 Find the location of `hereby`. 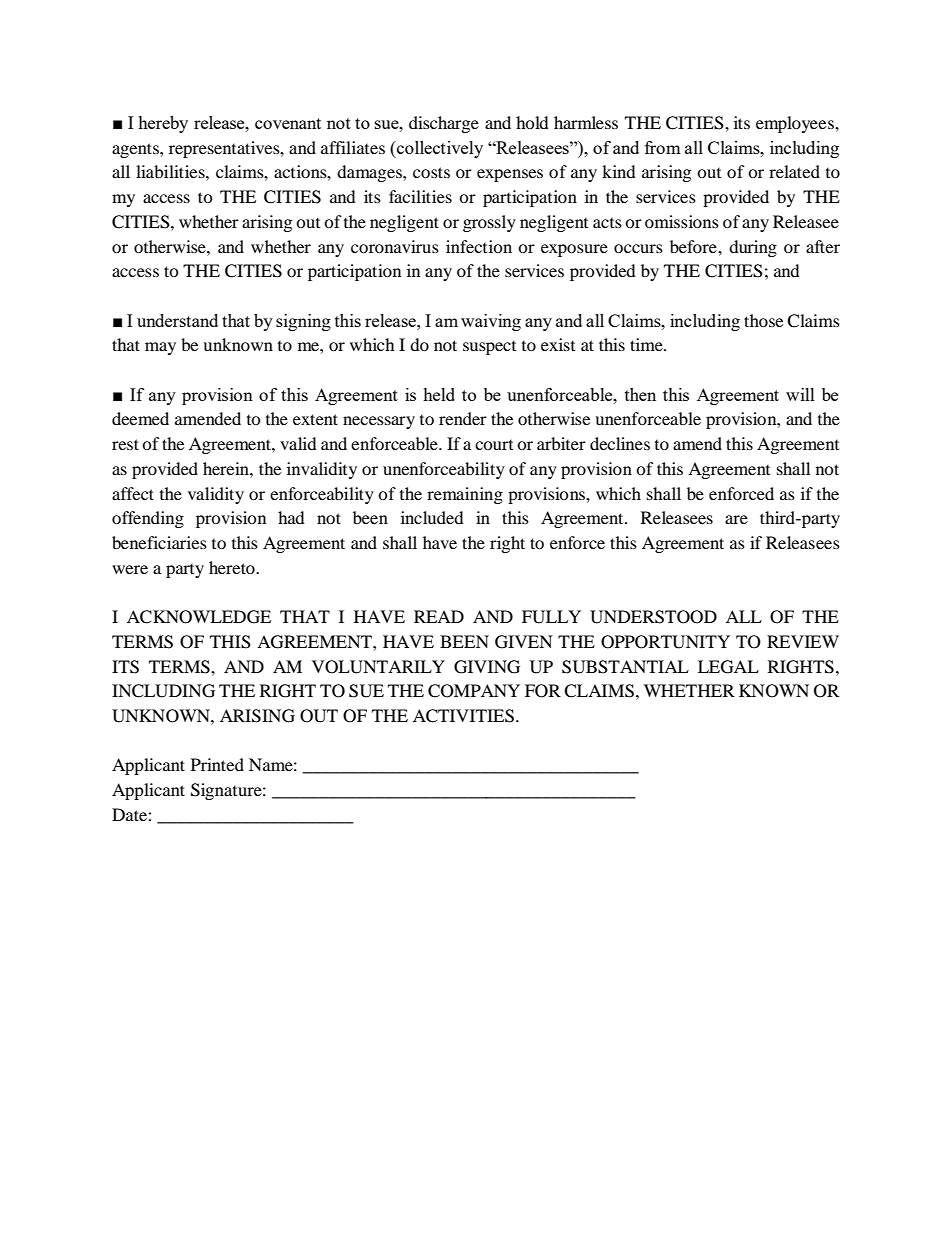

hereby is located at coordinates (163, 124).
